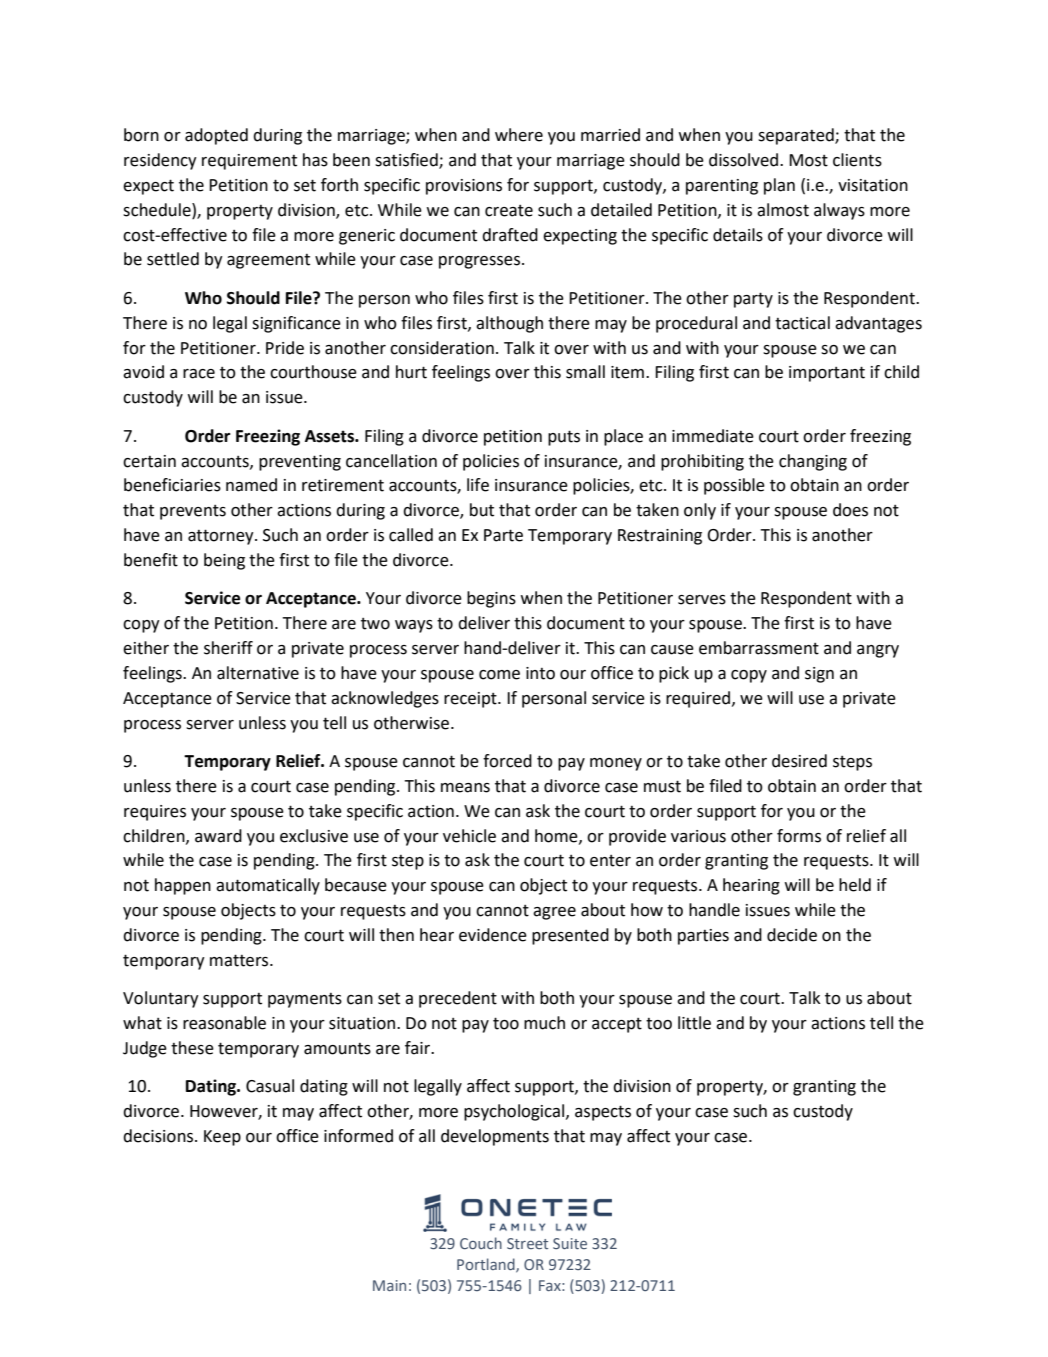 The width and height of the page is (1048, 1357). Describe the element at coordinates (570, 1243) in the page. I see `Suite` at that location.
